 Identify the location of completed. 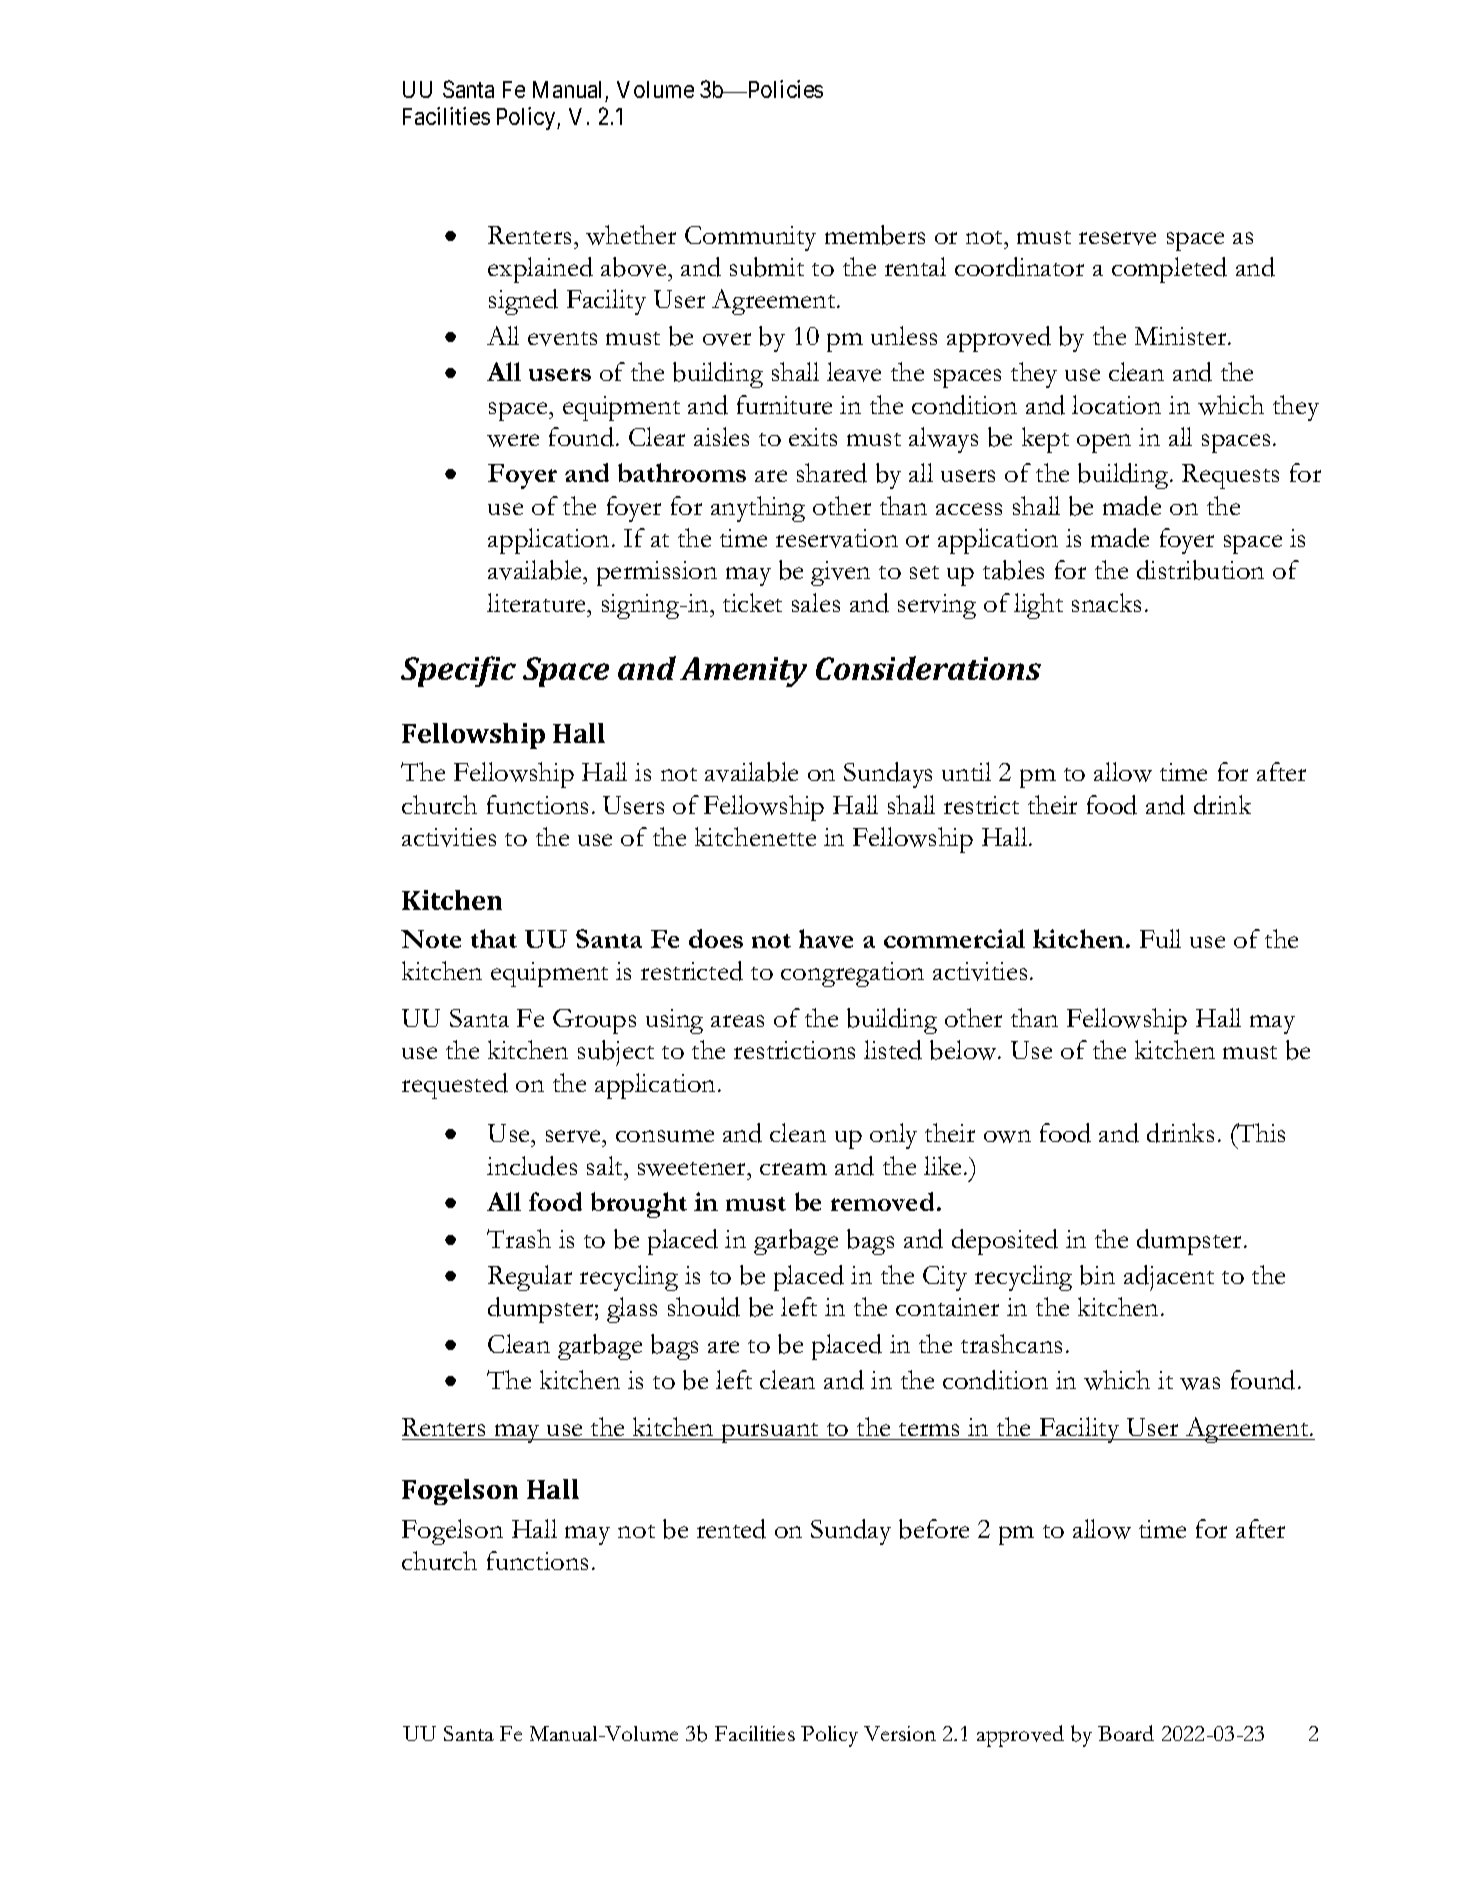
(1169, 270).
